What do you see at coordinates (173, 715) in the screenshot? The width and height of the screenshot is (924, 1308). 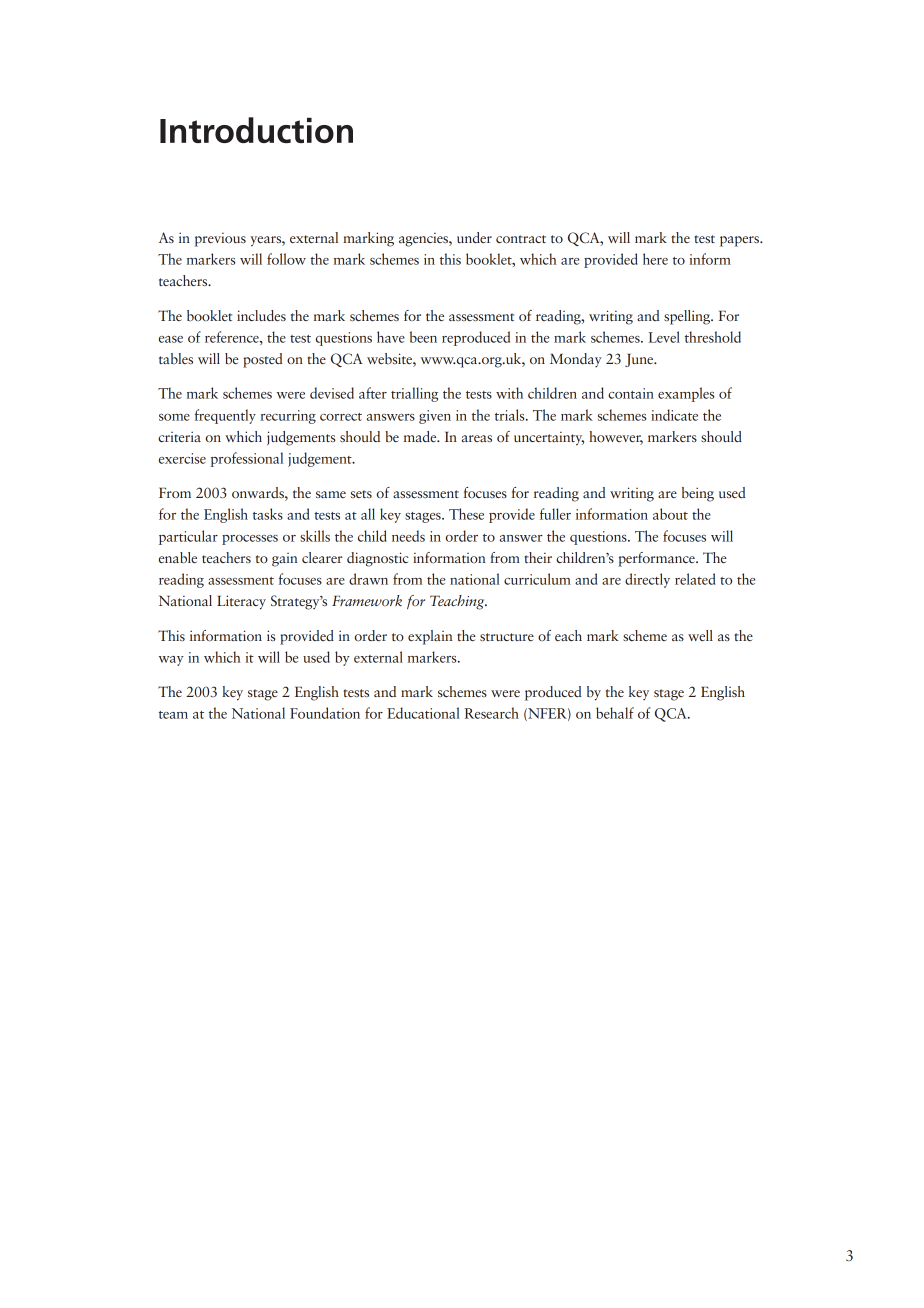 I see `team` at bounding box center [173, 715].
